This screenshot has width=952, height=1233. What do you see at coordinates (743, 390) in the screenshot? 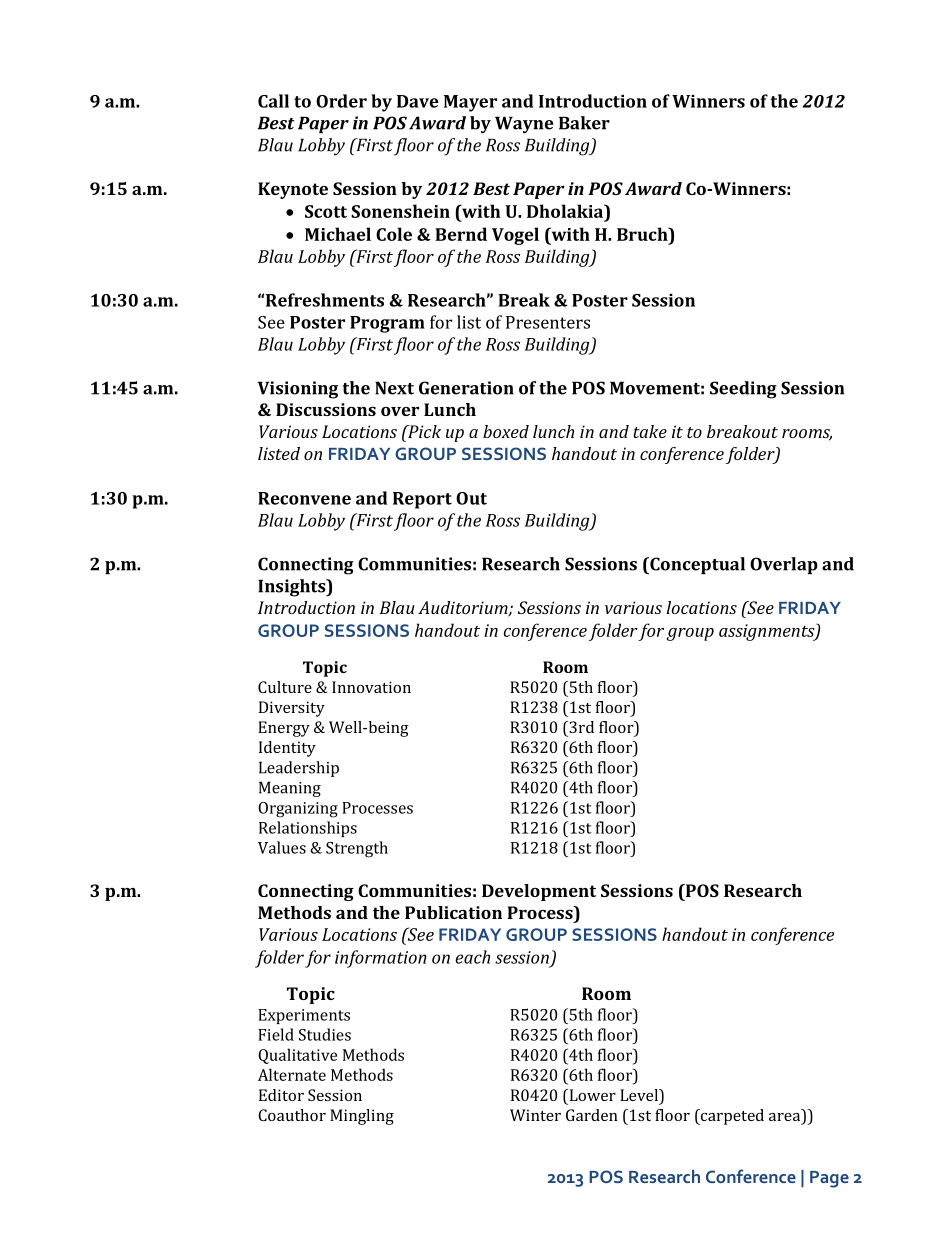
I see `Seeding` at bounding box center [743, 390].
